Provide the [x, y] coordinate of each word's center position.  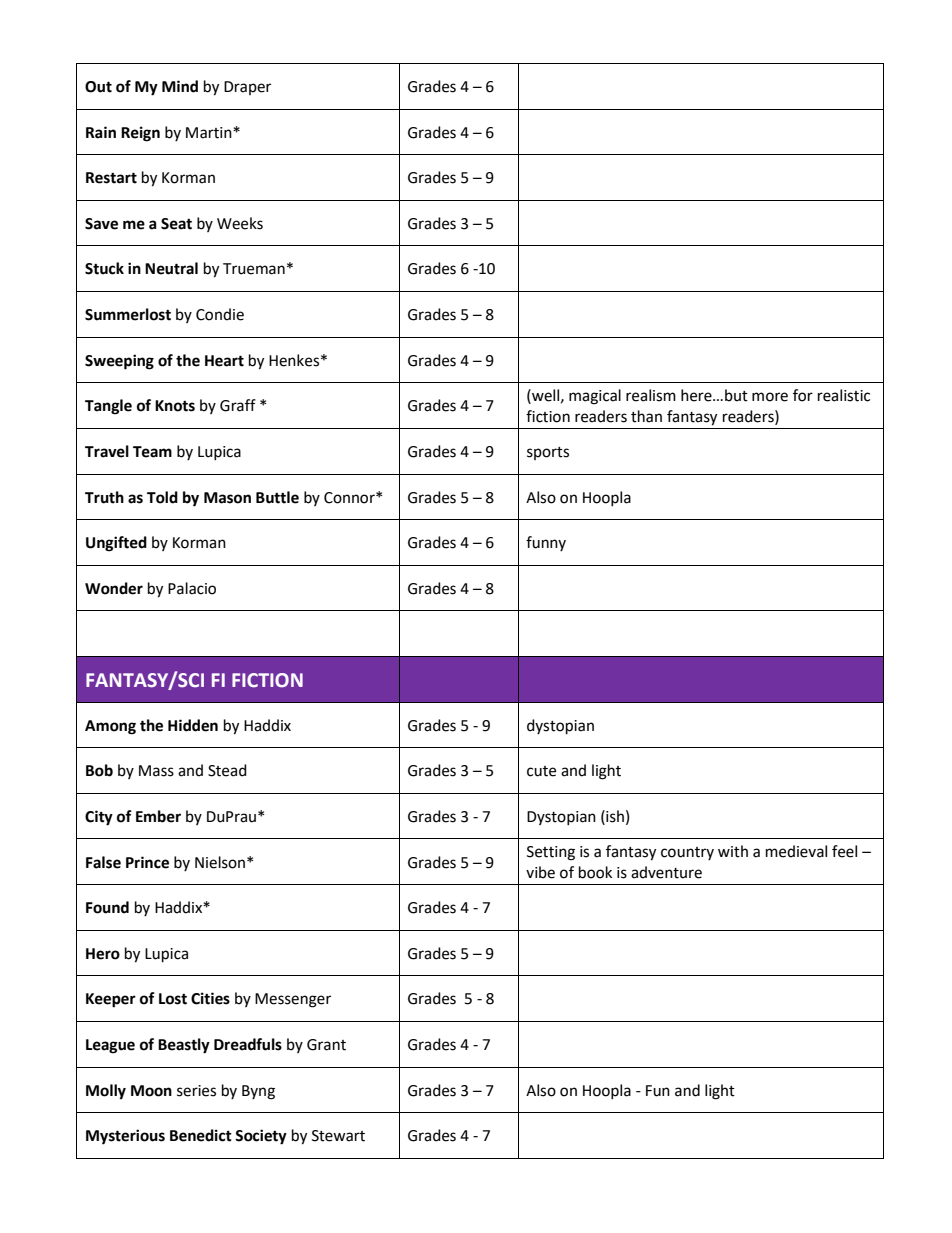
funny [546, 543]
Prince [147, 862]
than [646, 416]
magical [595, 397]
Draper [247, 88]
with [733, 851]
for [803, 395]
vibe [540, 872]
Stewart [338, 1136]
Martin [210, 133]
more [770, 397]
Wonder [114, 588]
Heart [224, 361]
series [196, 1091]
